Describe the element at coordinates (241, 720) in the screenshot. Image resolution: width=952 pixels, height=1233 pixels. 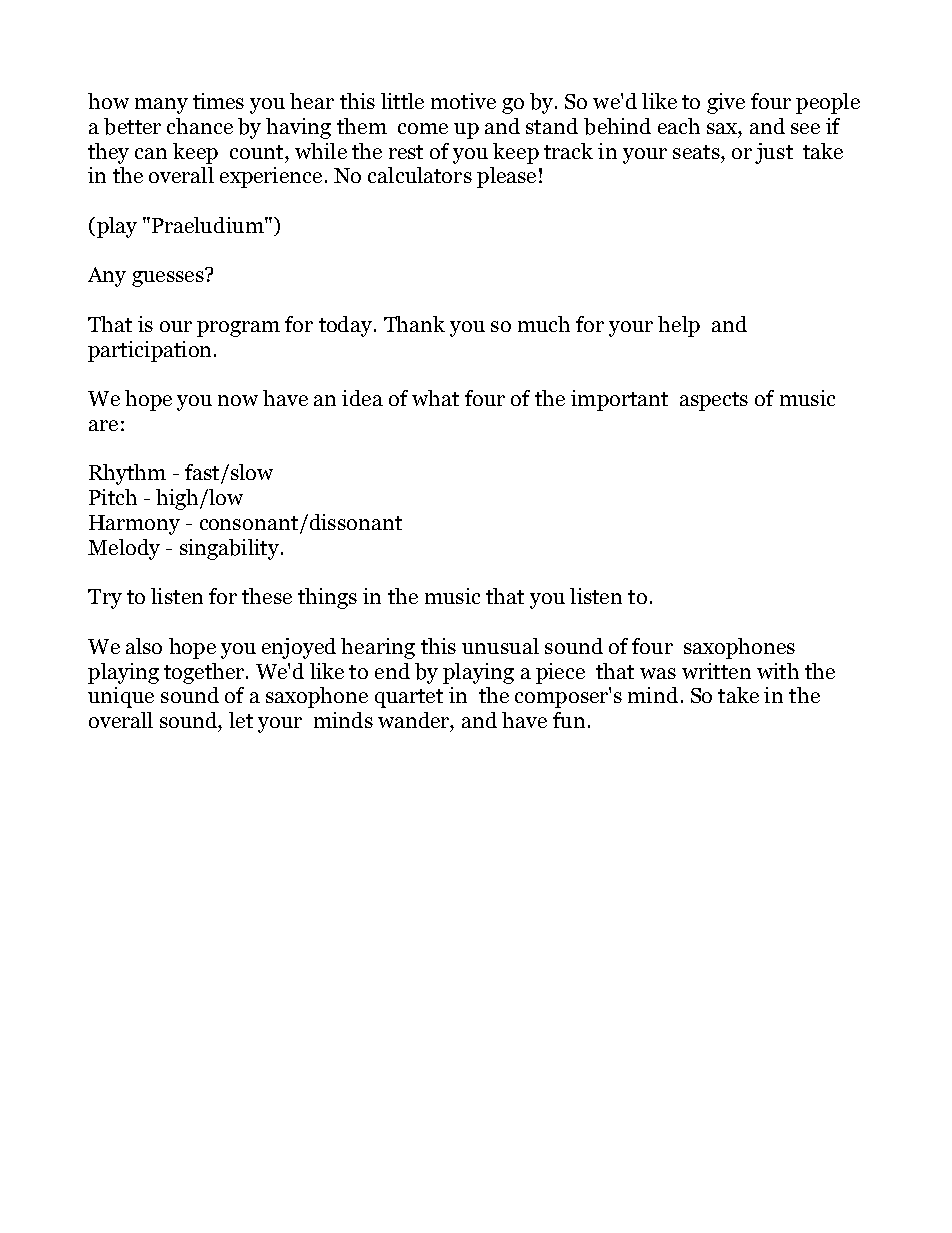
I see `let` at that location.
